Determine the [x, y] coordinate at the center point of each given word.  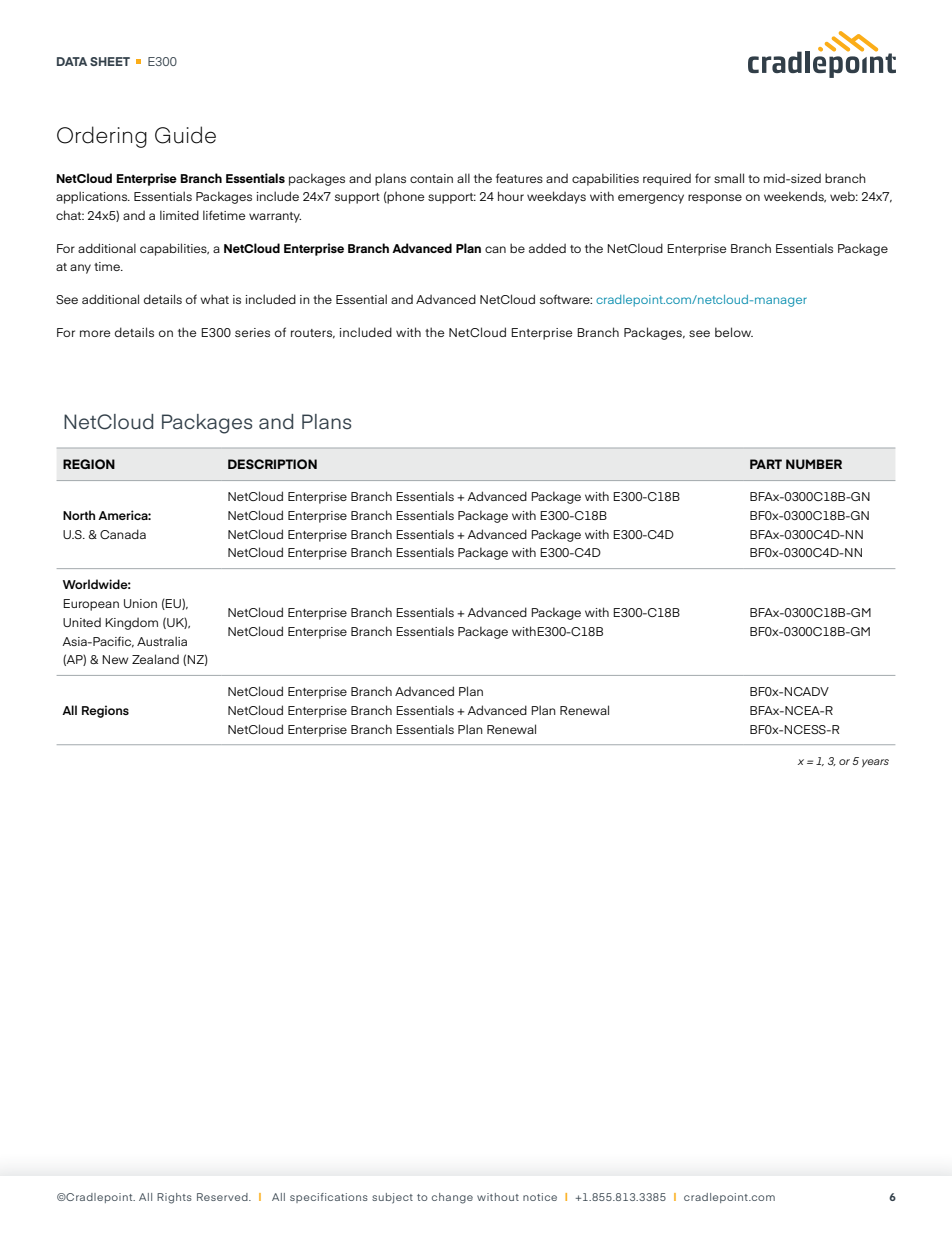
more [95, 333]
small [729, 178]
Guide [185, 135]
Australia [162, 641]
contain [431, 178]
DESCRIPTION [272, 464]
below [734, 332]
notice [540, 1197]
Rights [174, 1198]
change [452, 1198]
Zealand [155, 659]
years [875, 763]
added [547, 248]
